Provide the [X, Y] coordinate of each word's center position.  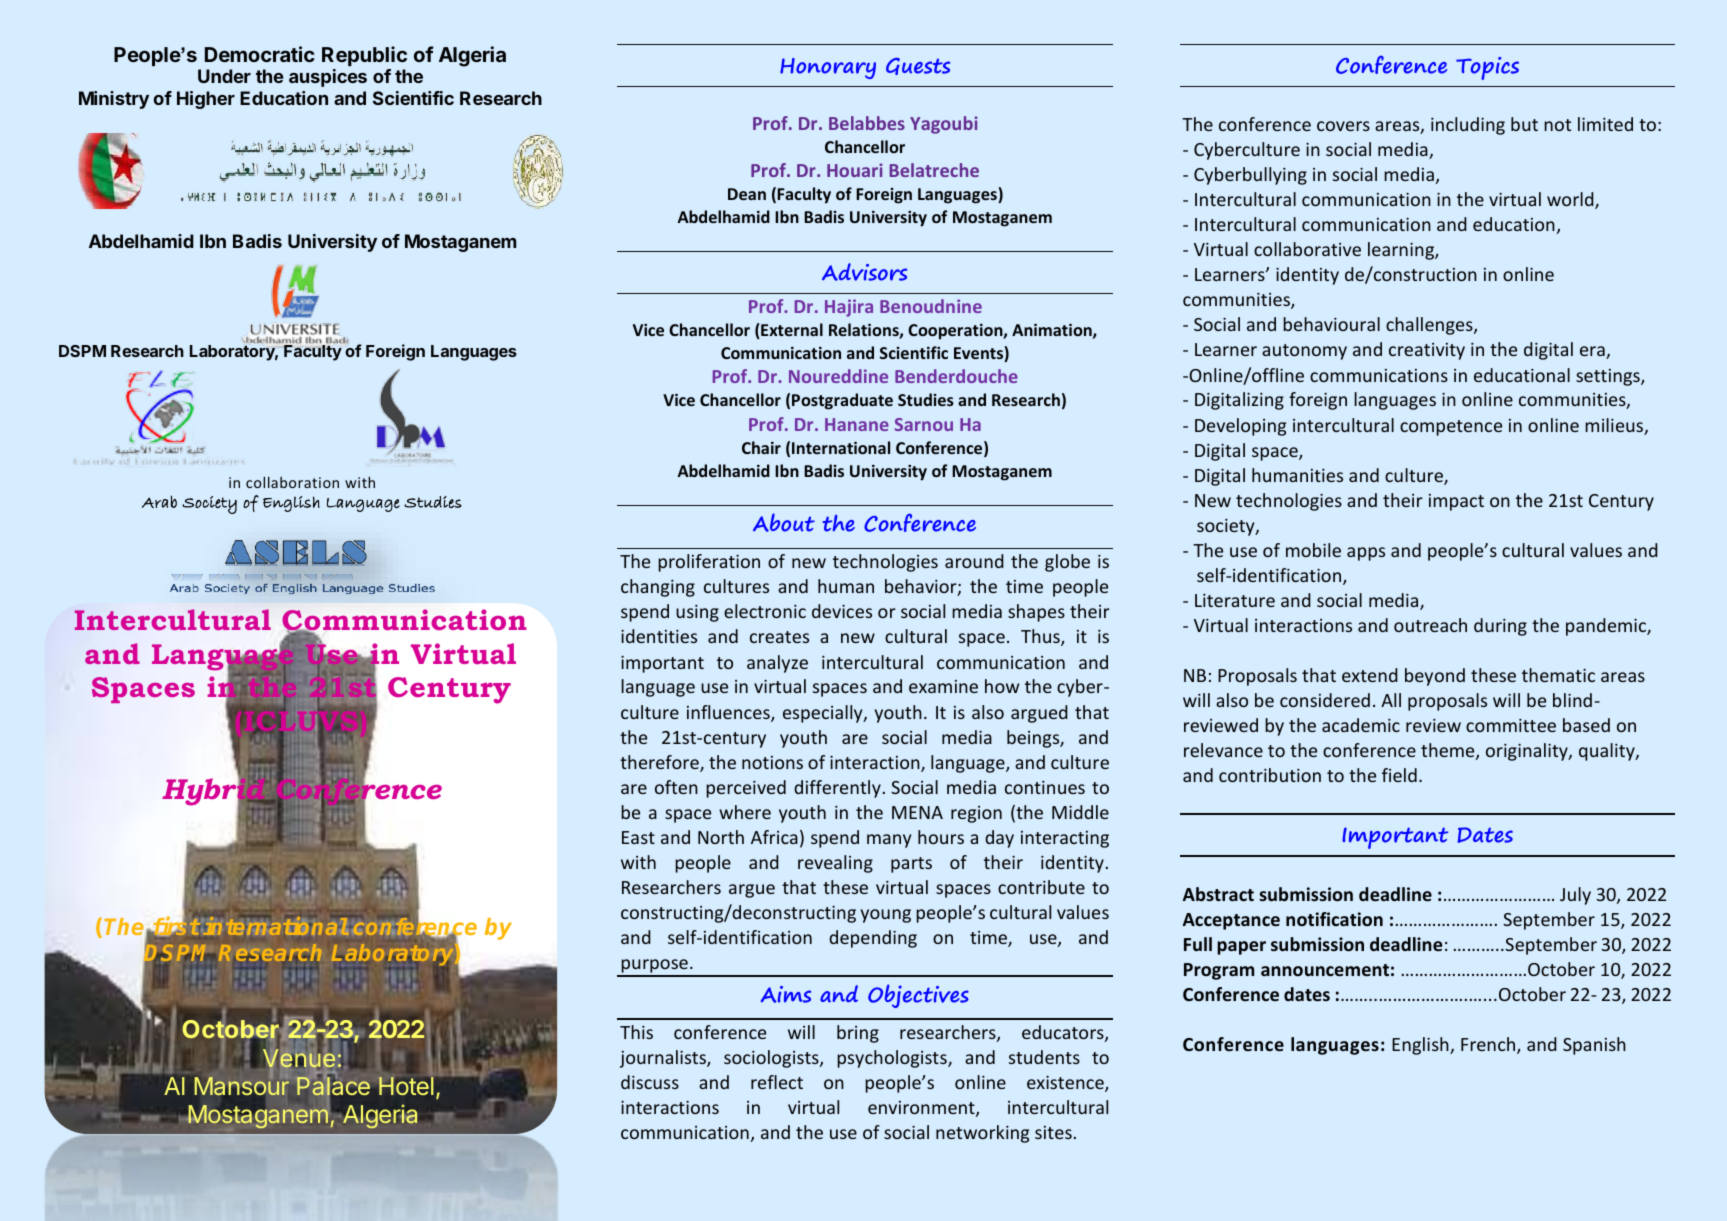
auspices [328, 78]
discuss [650, 1082]
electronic [765, 611]
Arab [159, 501]
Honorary [828, 68]
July [1575, 896]
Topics [1487, 68]
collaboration [292, 482]
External [791, 331]
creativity [1427, 351]
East [638, 837]
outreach [1430, 625]
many [889, 841]
